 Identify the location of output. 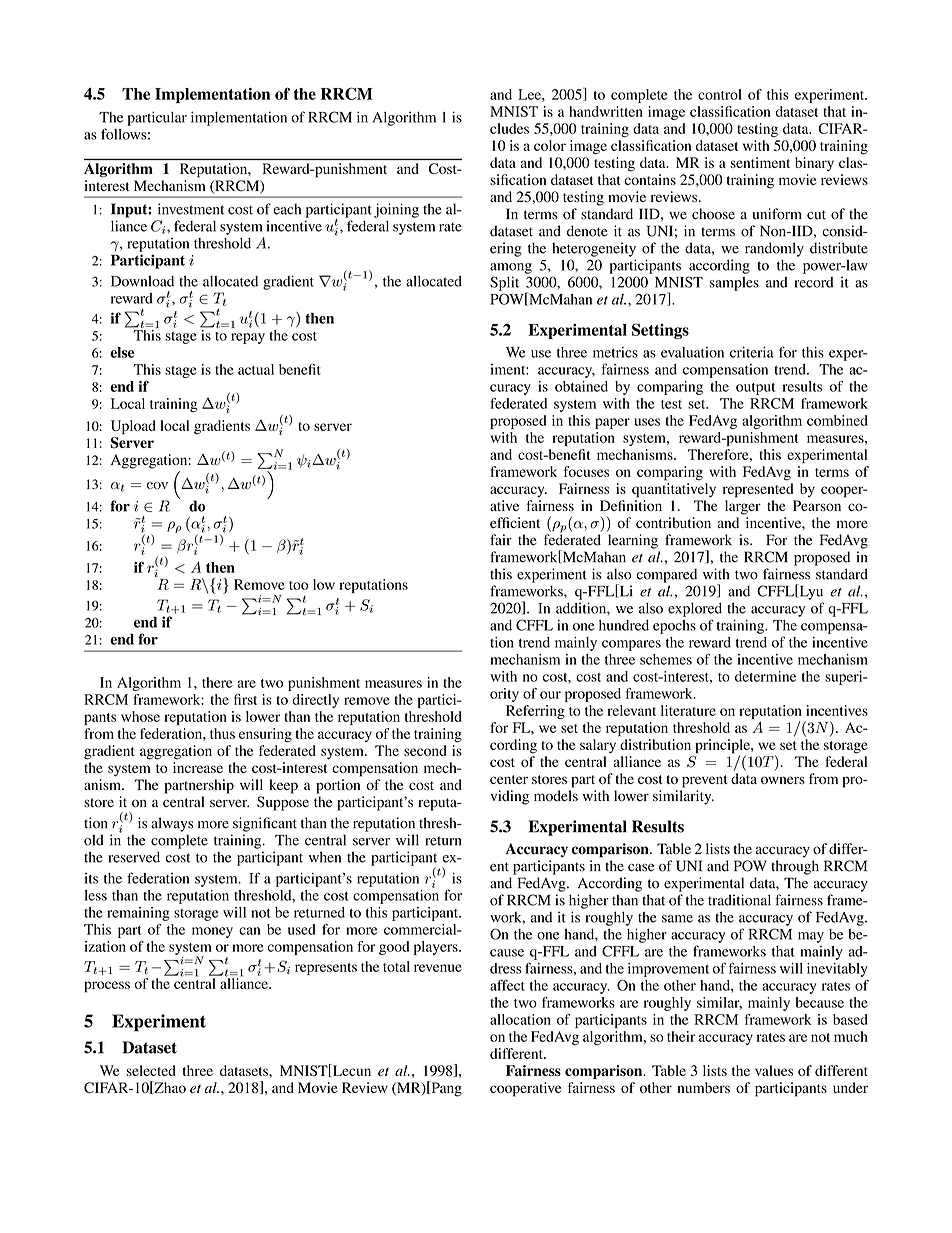
(755, 389).
